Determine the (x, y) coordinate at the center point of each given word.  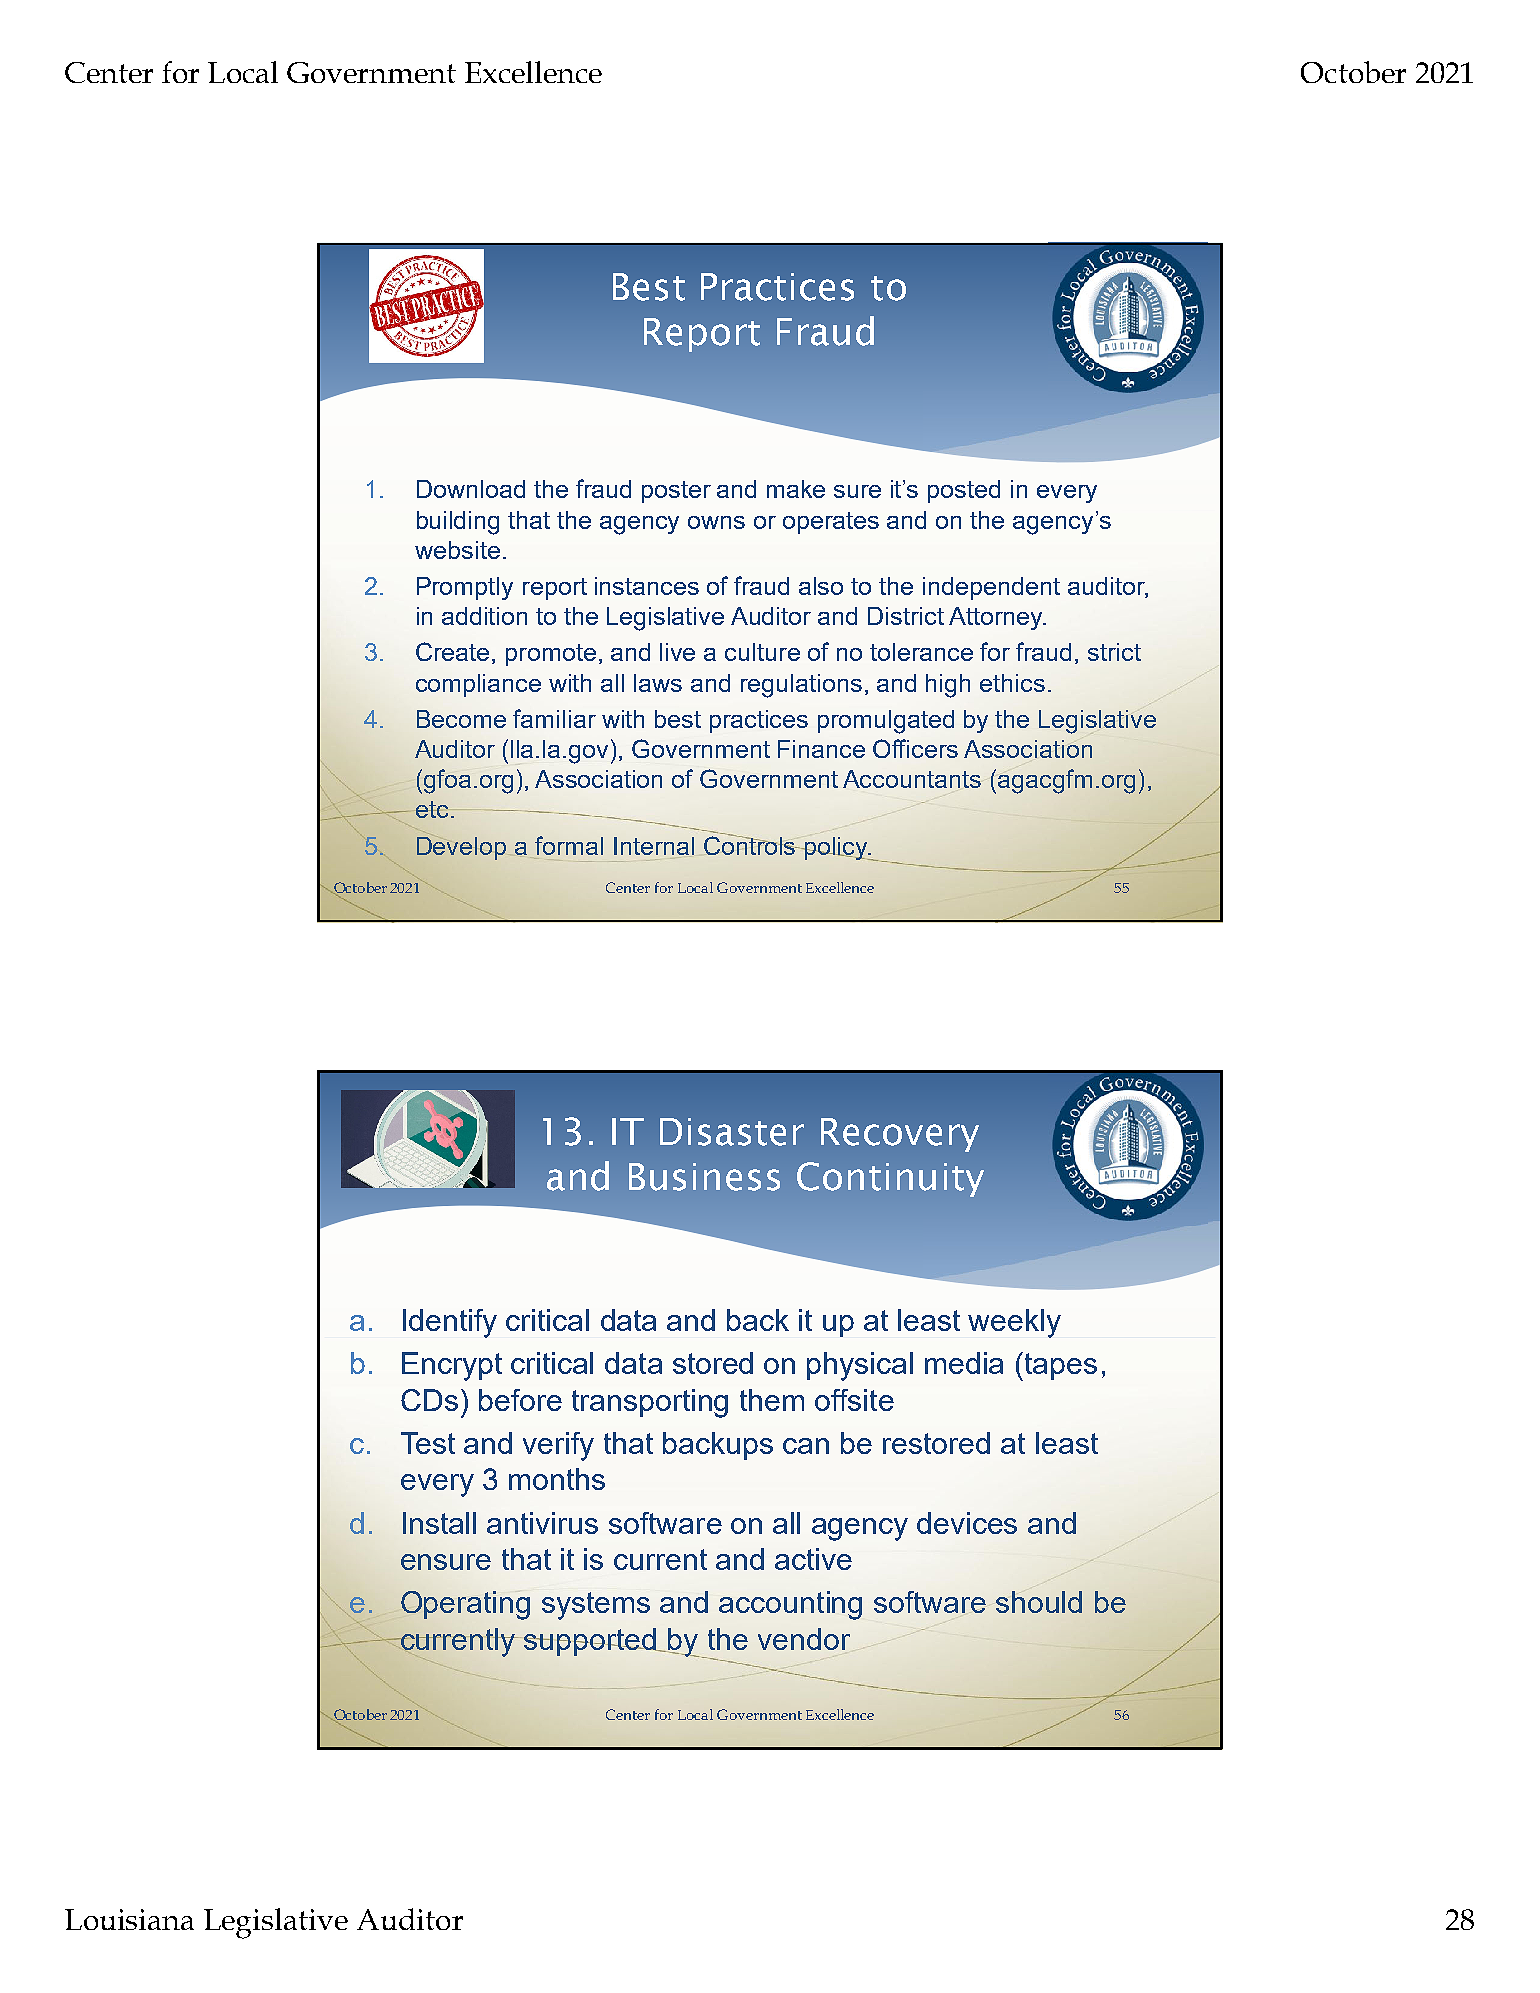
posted (964, 491)
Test (428, 1443)
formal (569, 845)
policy (836, 848)
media (964, 1363)
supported (591, 1642)
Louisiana (129, 1919)
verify (558, 1446)
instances (647, 586)
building (458, 523)
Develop (461, 848)
